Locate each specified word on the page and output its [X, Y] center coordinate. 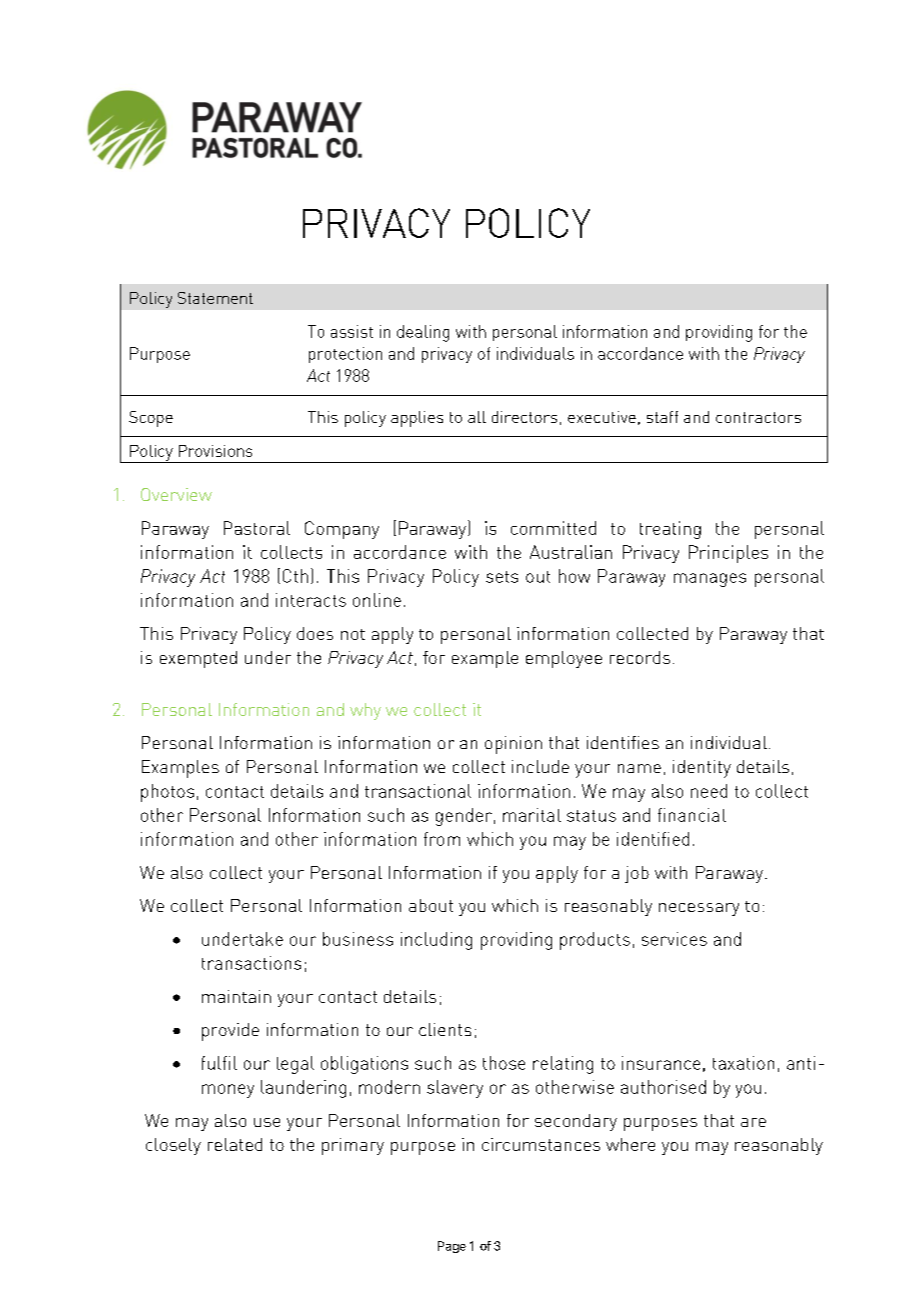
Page [452, 1247]
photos [167, 793]
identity [702, 769]
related [235, 1144]
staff [662, 417]
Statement [215, 298]
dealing [423, 333]
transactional [418, 791]
